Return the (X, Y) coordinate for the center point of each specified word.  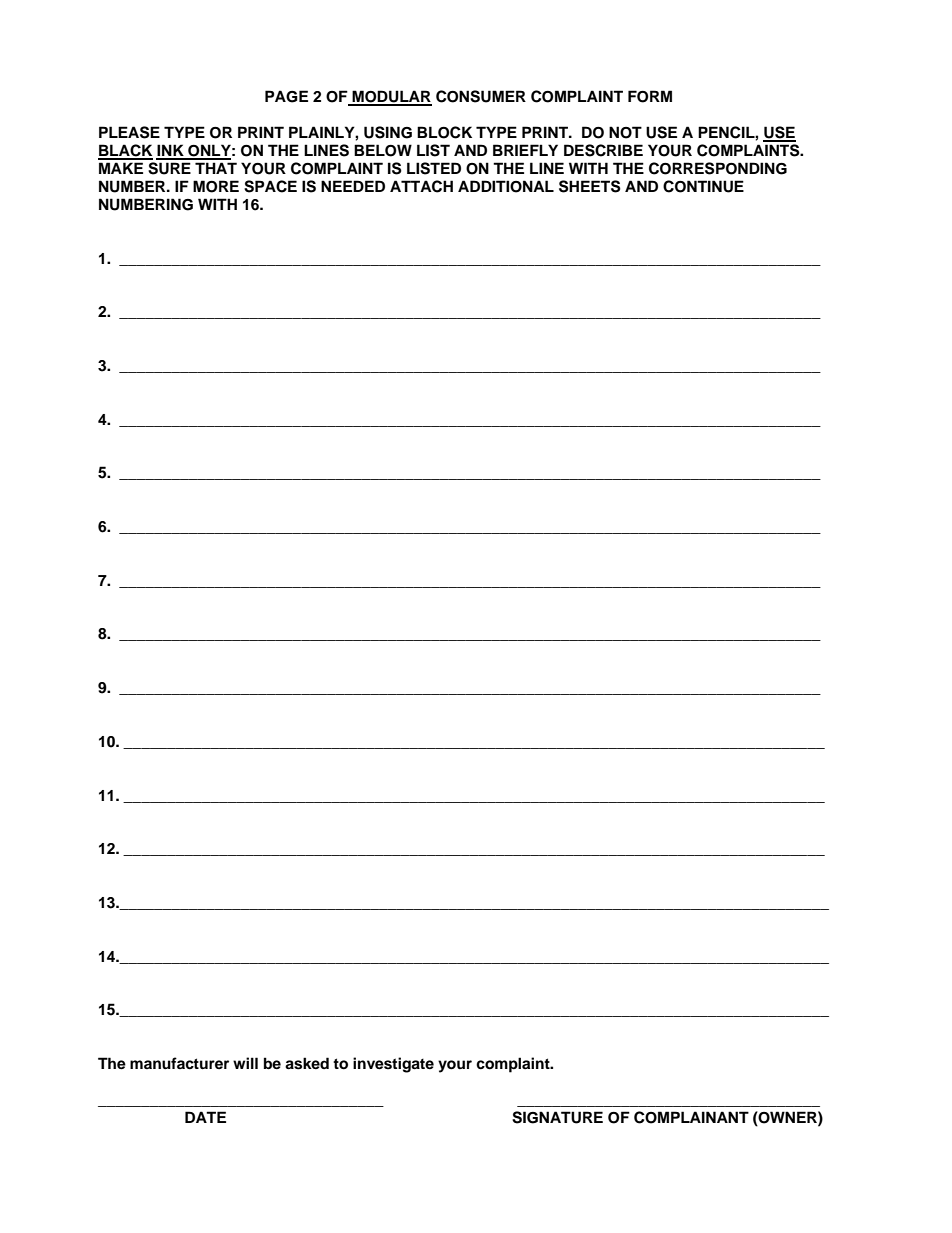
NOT (625, 132)
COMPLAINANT (691, 1117)
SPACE (270, 186)
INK (171, 151)
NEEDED (353, 186)
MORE (216, 186)
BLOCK (444, 132)
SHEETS (590, 186)
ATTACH (421, 186)
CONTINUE (703, 186)
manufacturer (179, 1063)
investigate (393, 1065)
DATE (205, 1117)
